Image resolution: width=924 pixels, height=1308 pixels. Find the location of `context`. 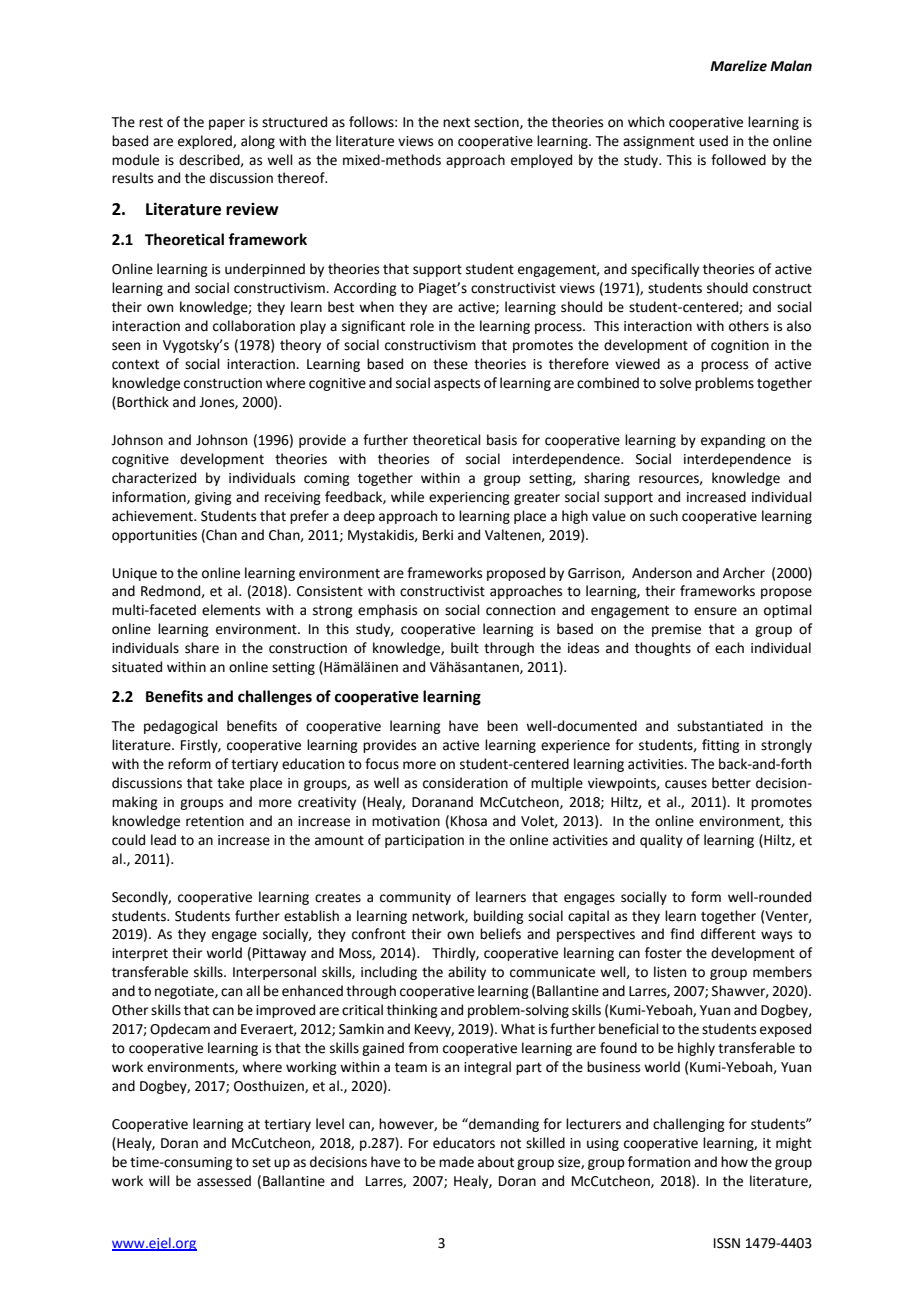

context is located at coordinates (135, 364).
